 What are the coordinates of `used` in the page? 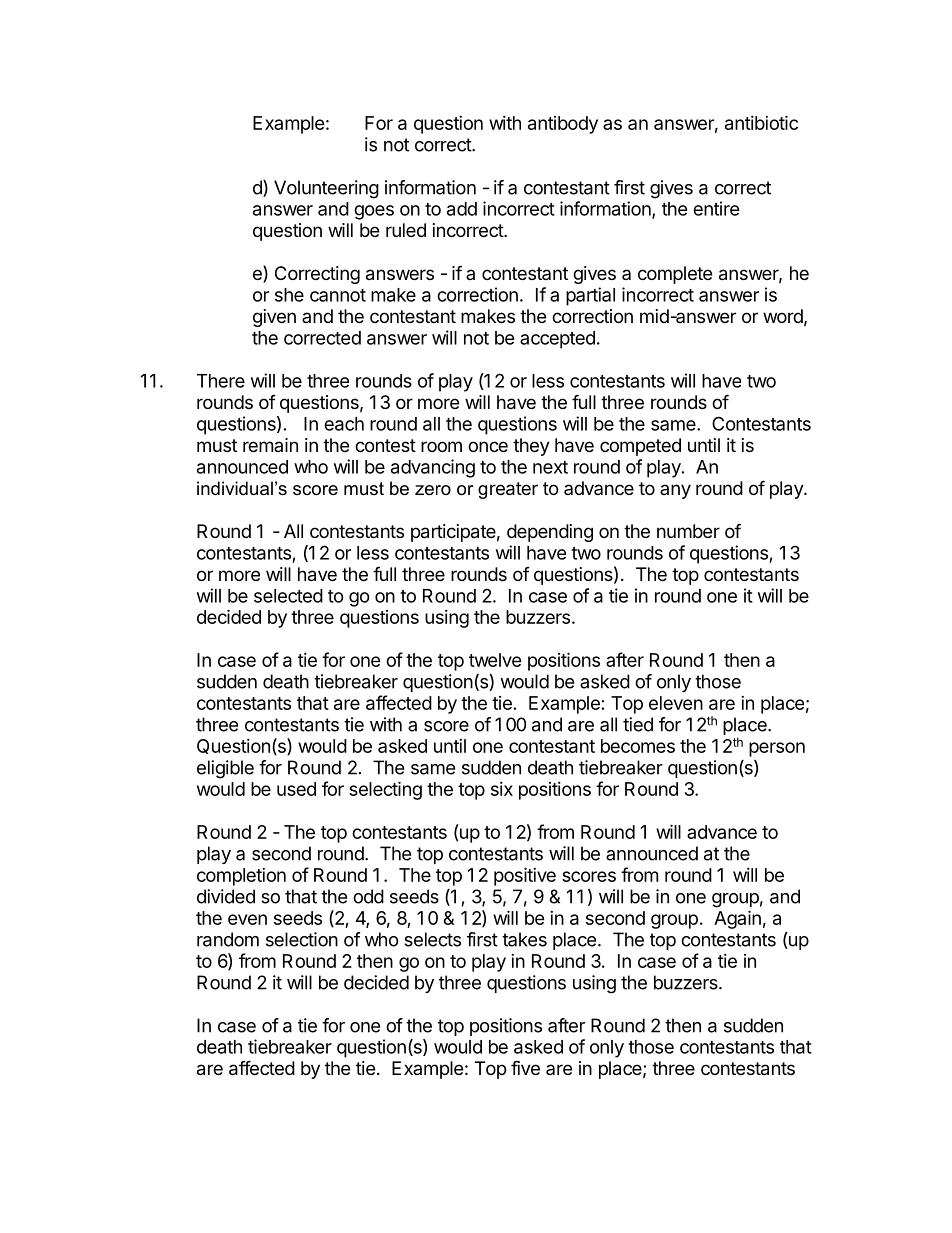 It's located at (296, 789).
